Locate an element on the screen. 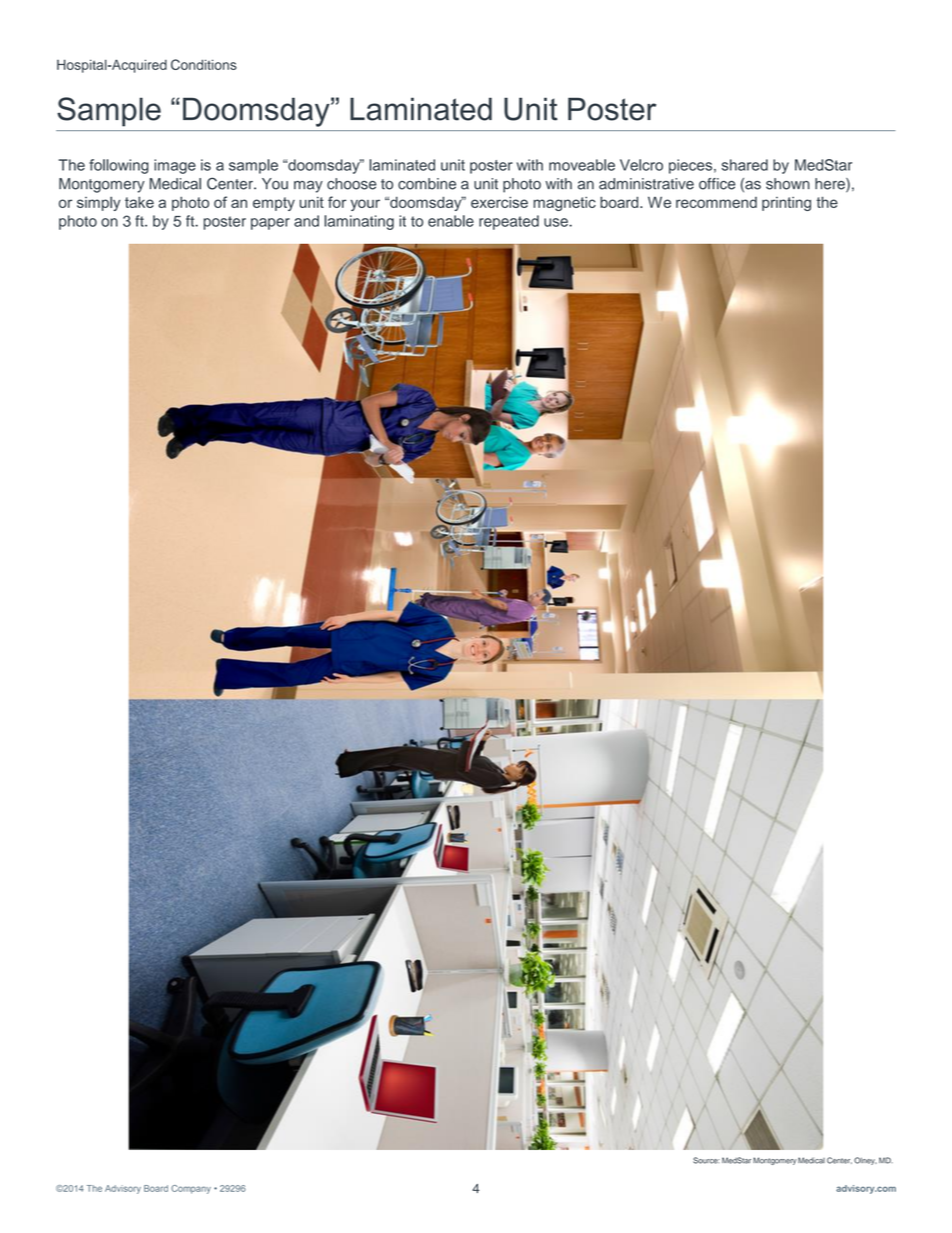 The width and height of the screenshot is (952, 1233). Source is located at coordinates (706, 1160).
